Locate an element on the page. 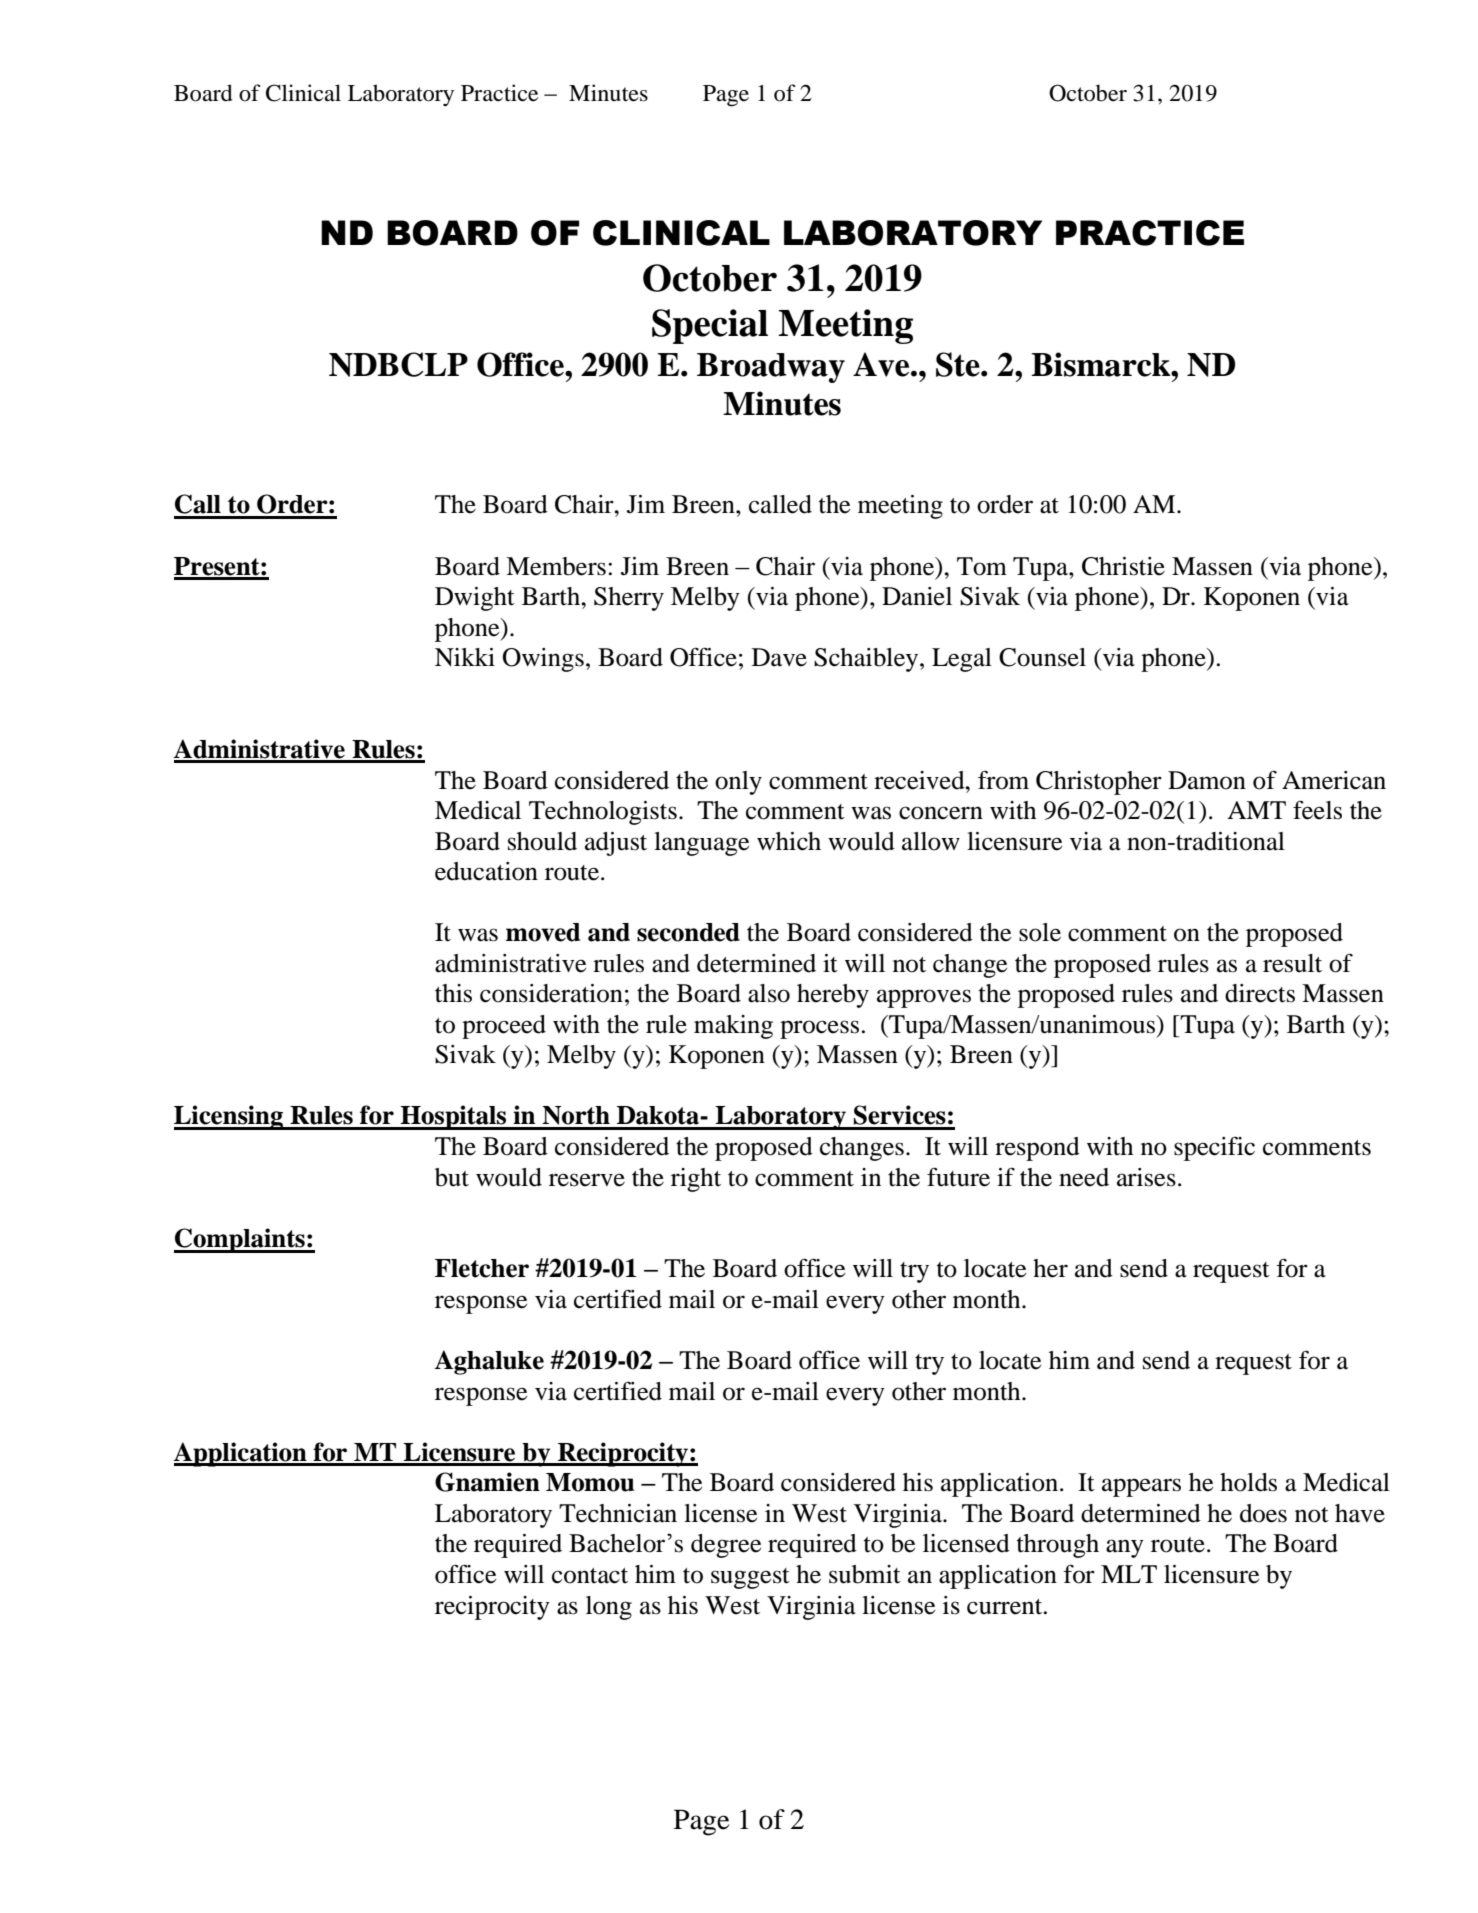  Ste is located at coordinates (959, 364).
